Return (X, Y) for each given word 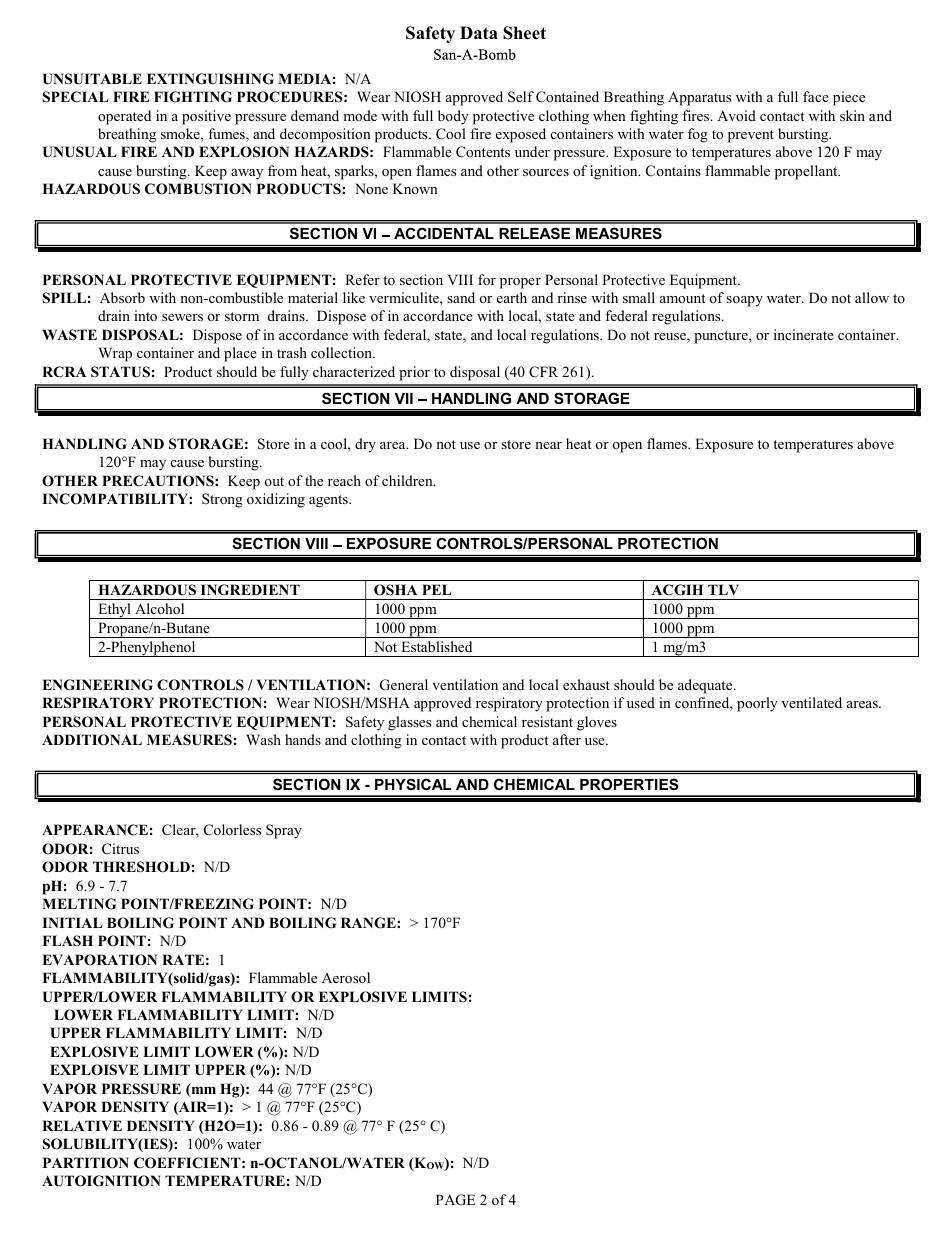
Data (479, 32)
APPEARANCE (95, 830)
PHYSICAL (413, 784)
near (548, 445)
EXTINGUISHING (210, 79)
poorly (757, 704)
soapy (744, 301)
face (816, 96)
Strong (222, 500)
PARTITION (86, 1163)
